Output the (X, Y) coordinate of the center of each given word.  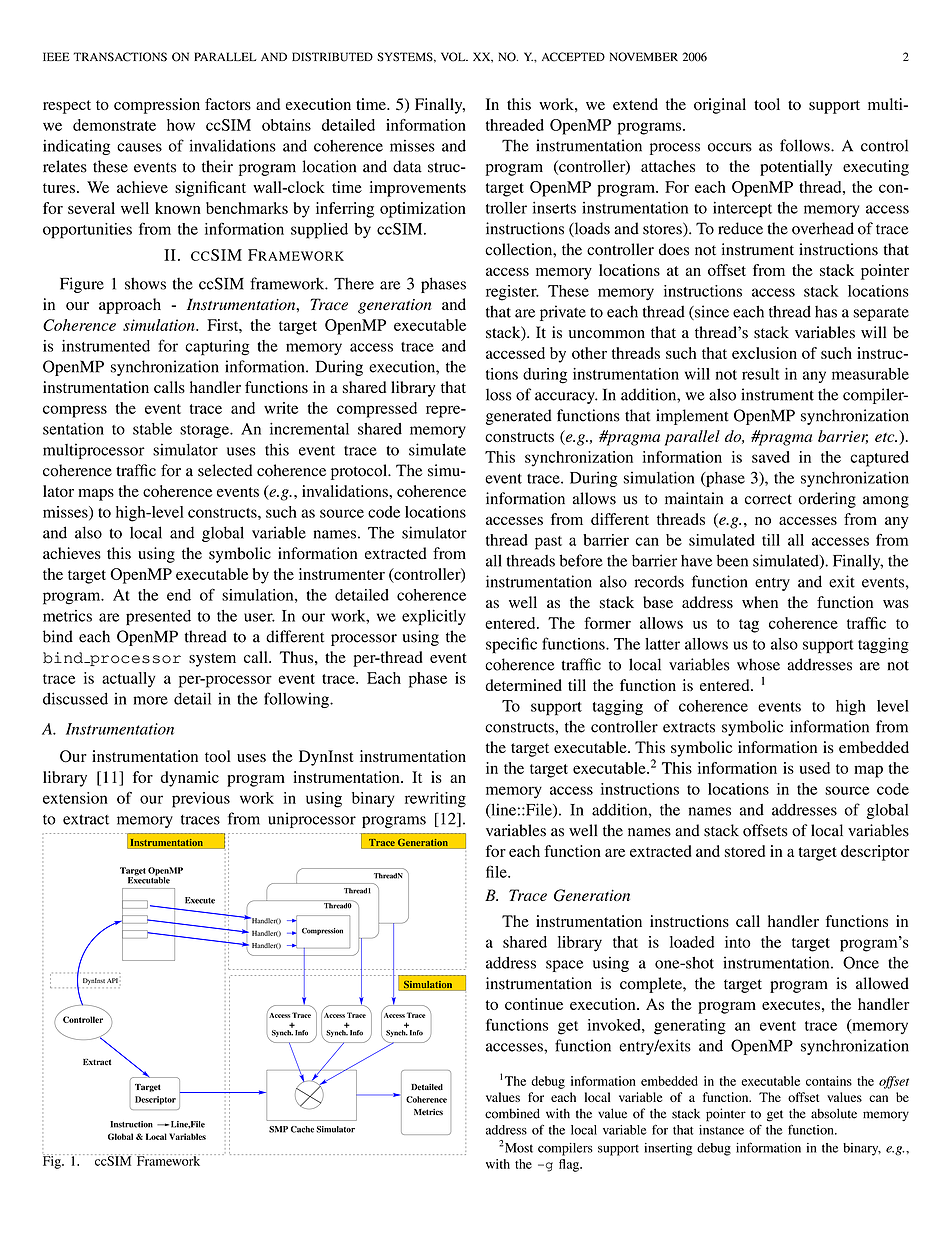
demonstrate (114, 125)
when (760, 602)
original (720, 106)
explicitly (434, 617)
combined (512, 1113)
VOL (454, 57)
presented (158, 617)
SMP (278, 1129)
